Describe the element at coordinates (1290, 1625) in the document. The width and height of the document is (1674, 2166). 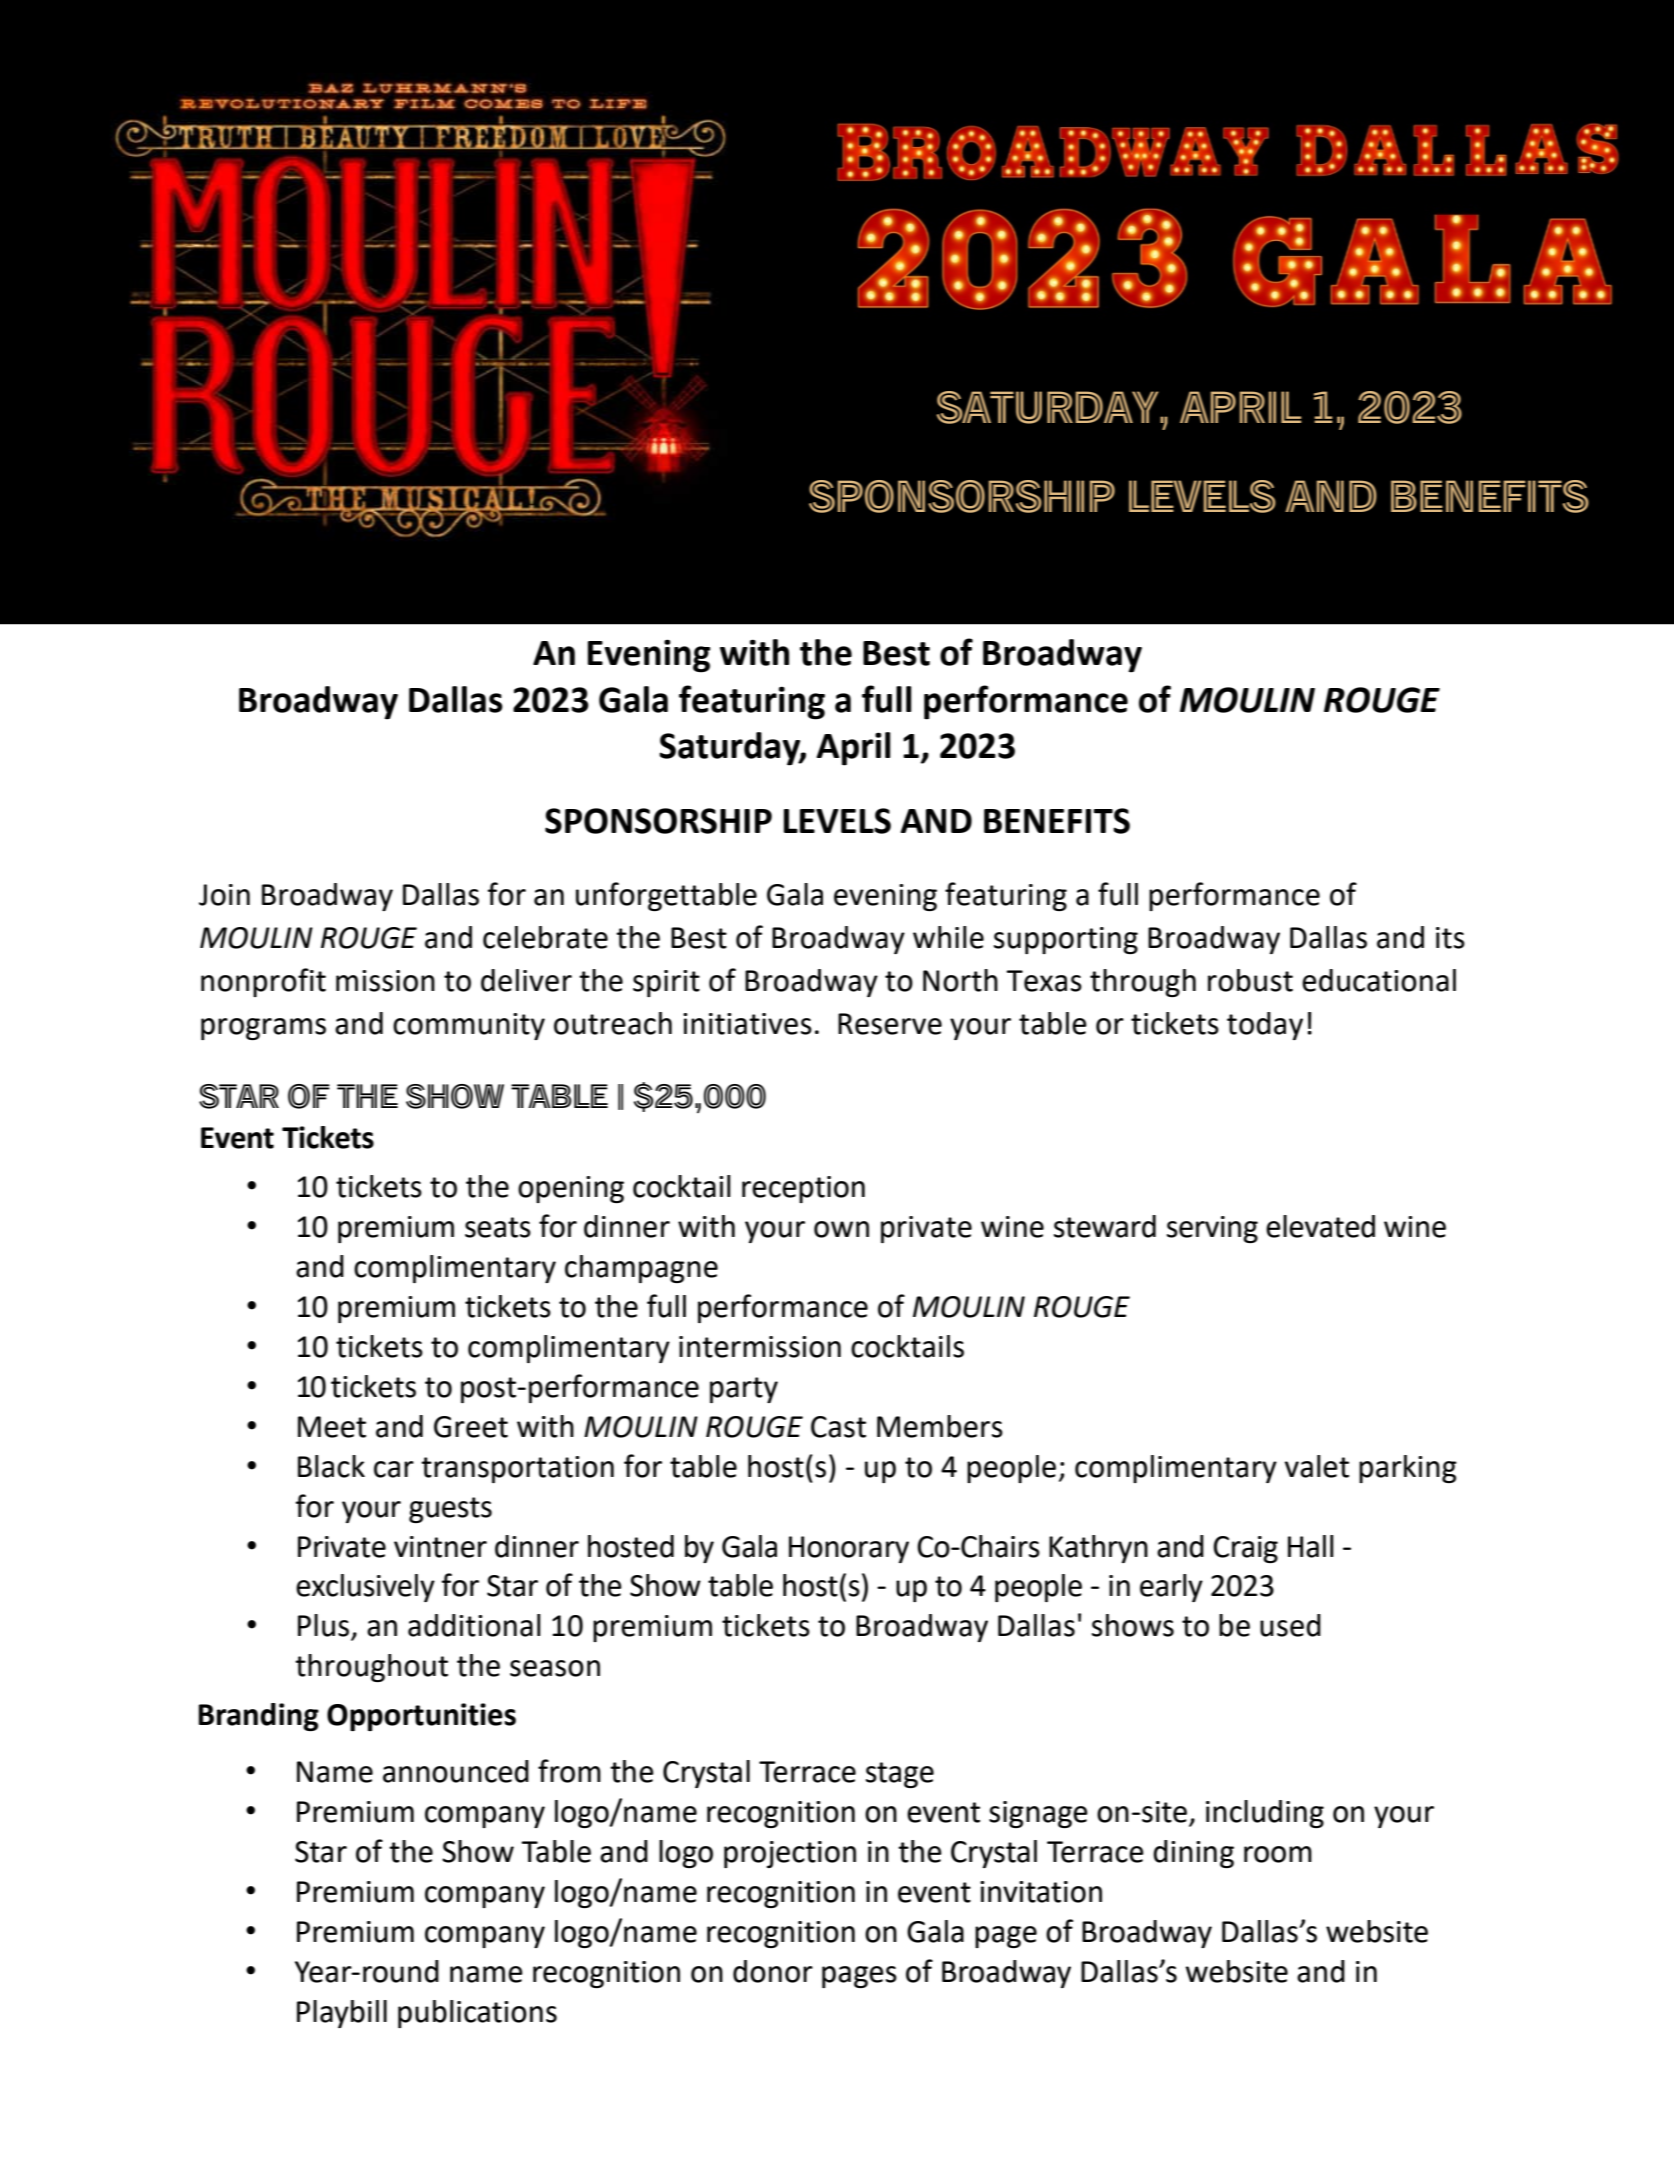
I see `used` at that location.
